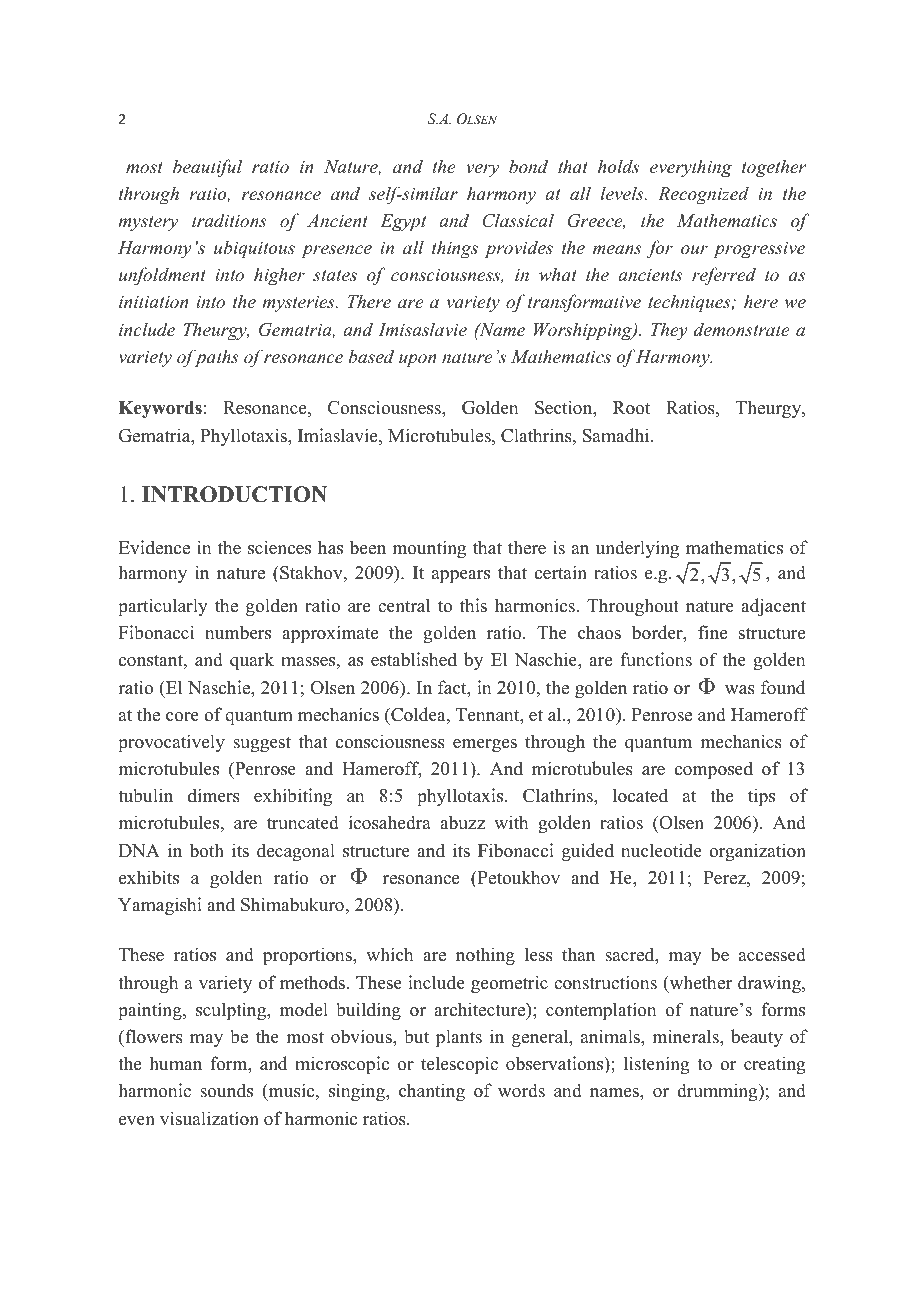 The image size is (924, 1310). I want to click on beautiful, so click(207, 168).
